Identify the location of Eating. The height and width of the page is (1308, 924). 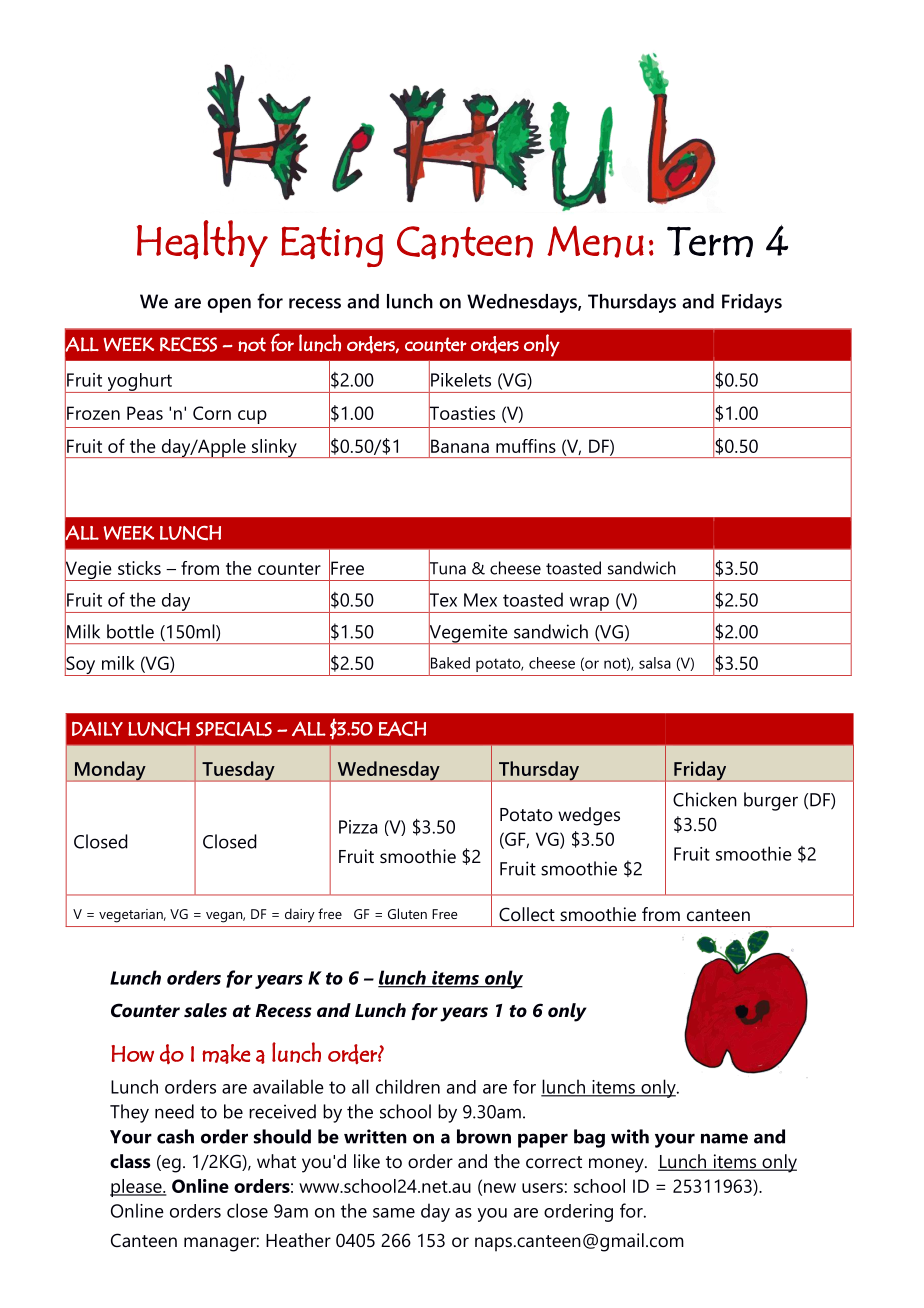
(332, 246).
